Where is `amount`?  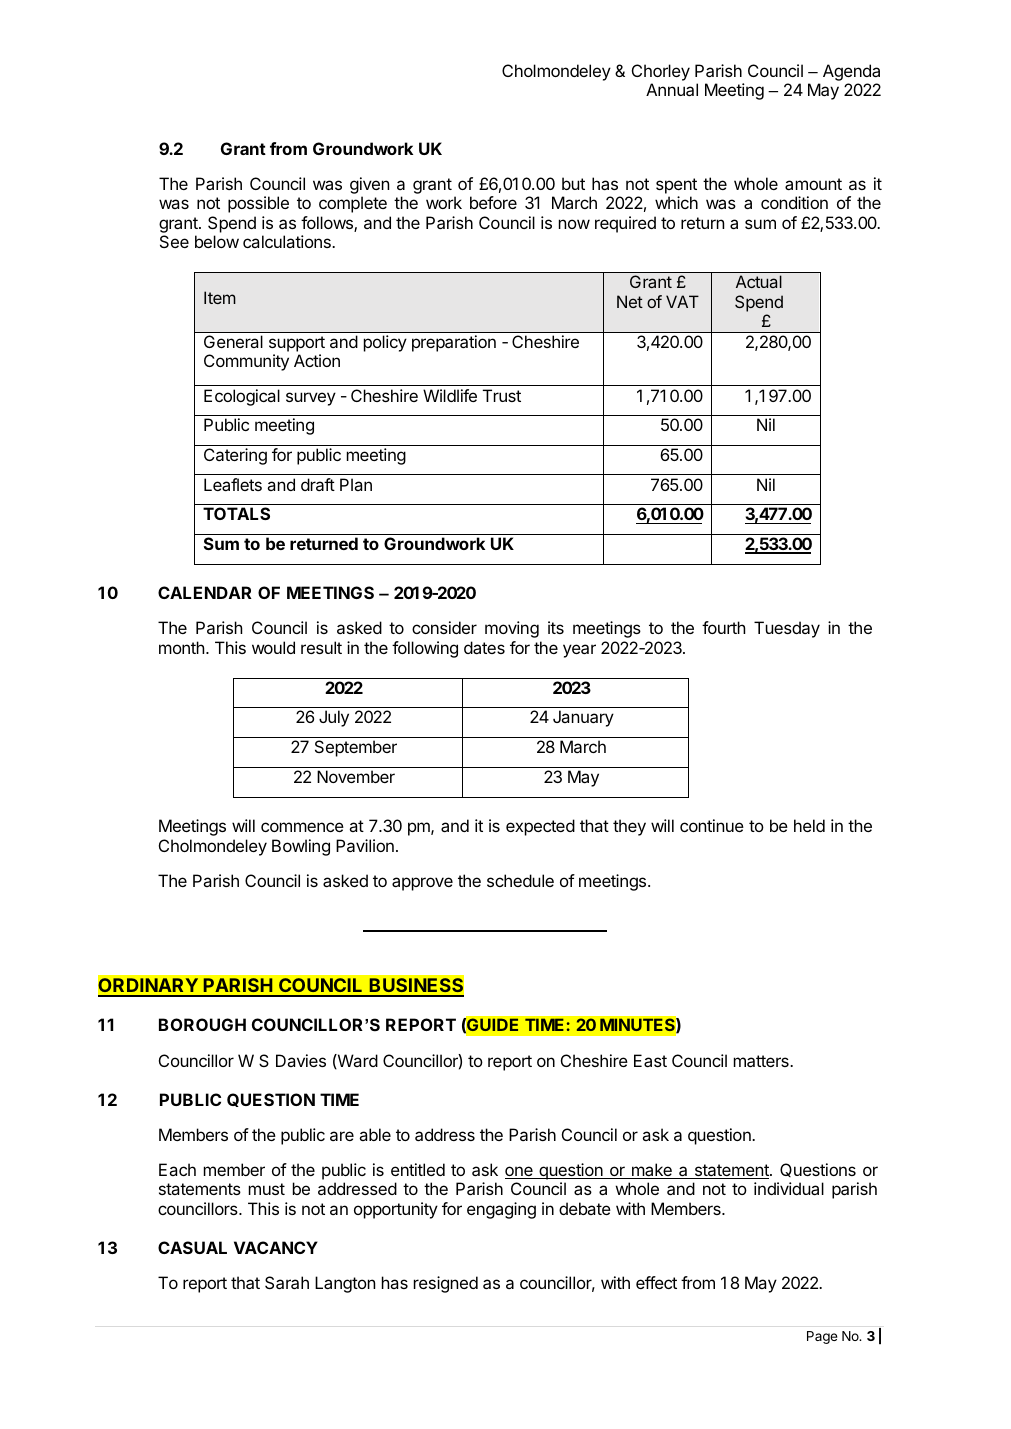 amount is located at coordinates (813, 184).
